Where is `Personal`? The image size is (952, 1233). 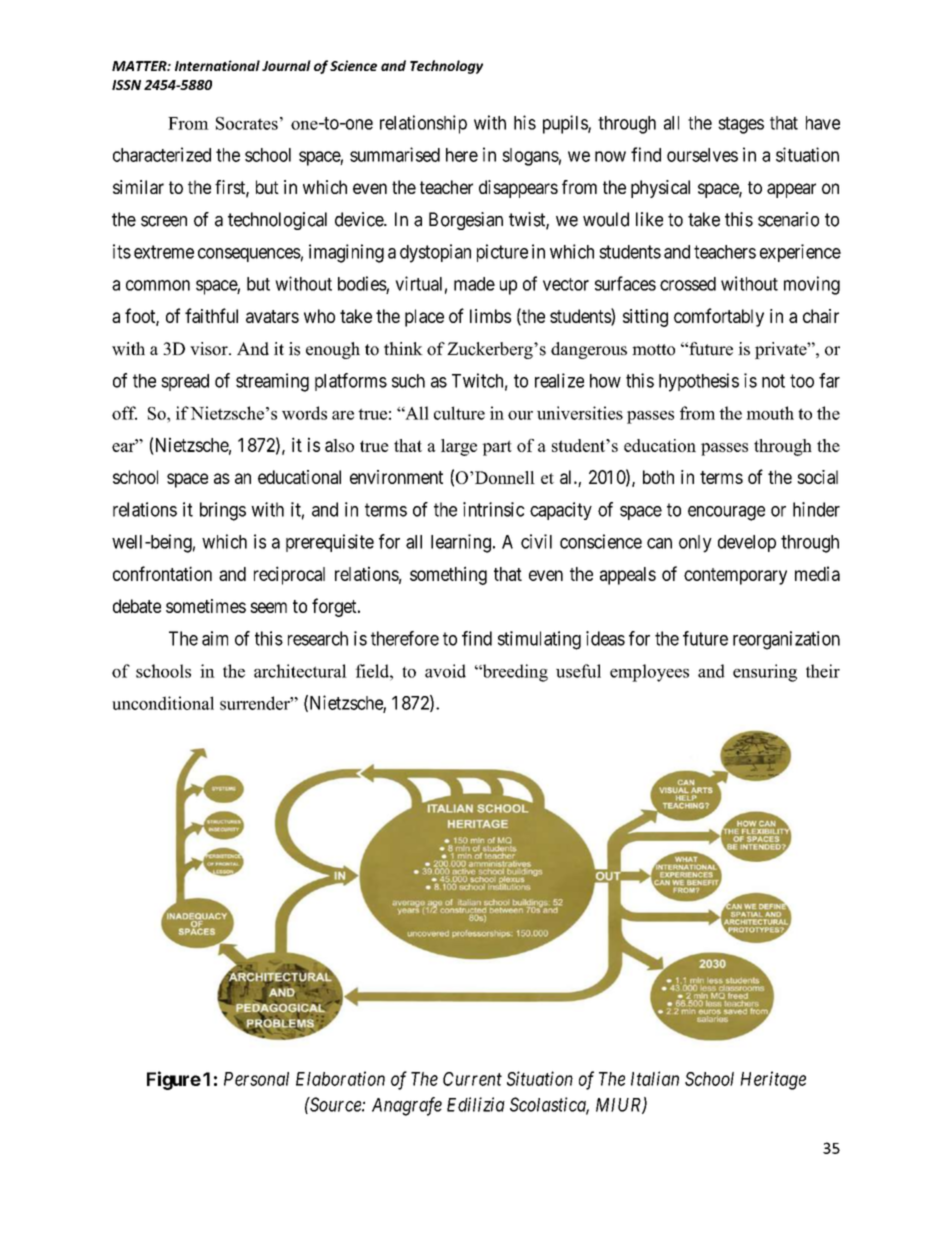 Personal is located at coordinates (256, 1079).
